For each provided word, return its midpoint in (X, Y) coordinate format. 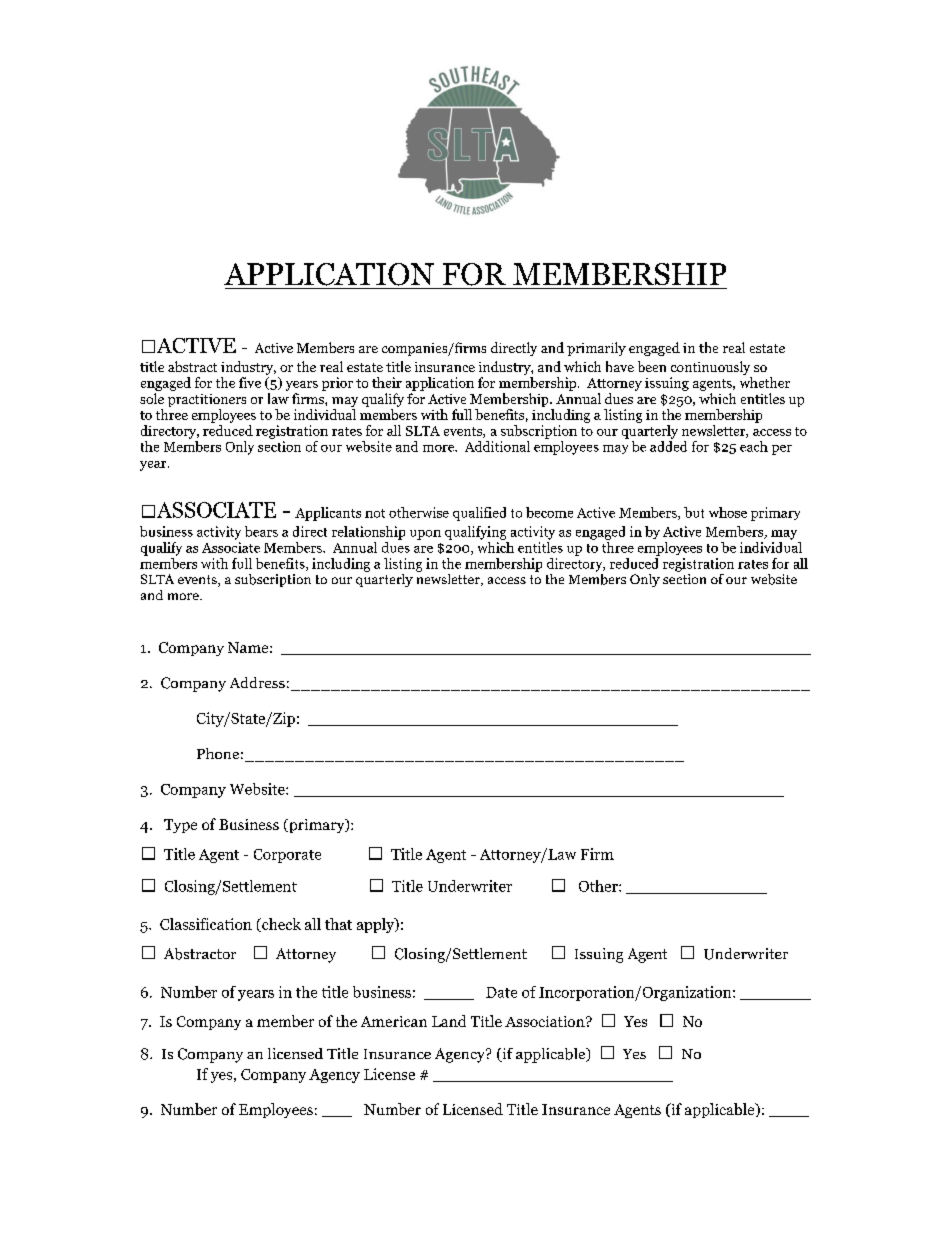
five (250, 382)
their (387, 382)
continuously (710, 368)
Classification (206, 924)
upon (425, 535)
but (694, 512)
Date (501, 992)
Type (180, 826)
